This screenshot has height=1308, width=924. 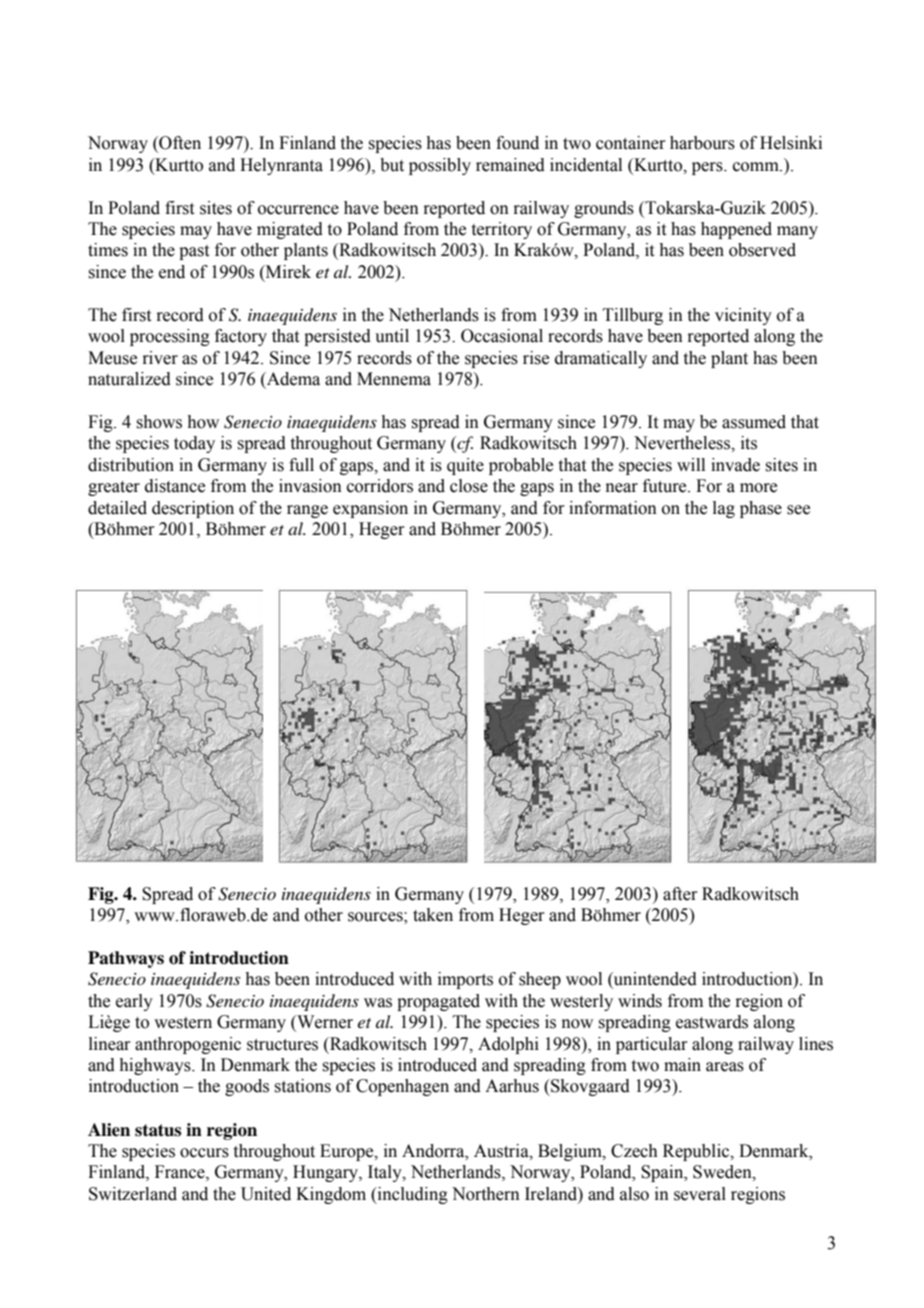 What do you see at coordinates (126, 959) in the screenshot?
I see `Pathways` at bounding box center [126, 959].
